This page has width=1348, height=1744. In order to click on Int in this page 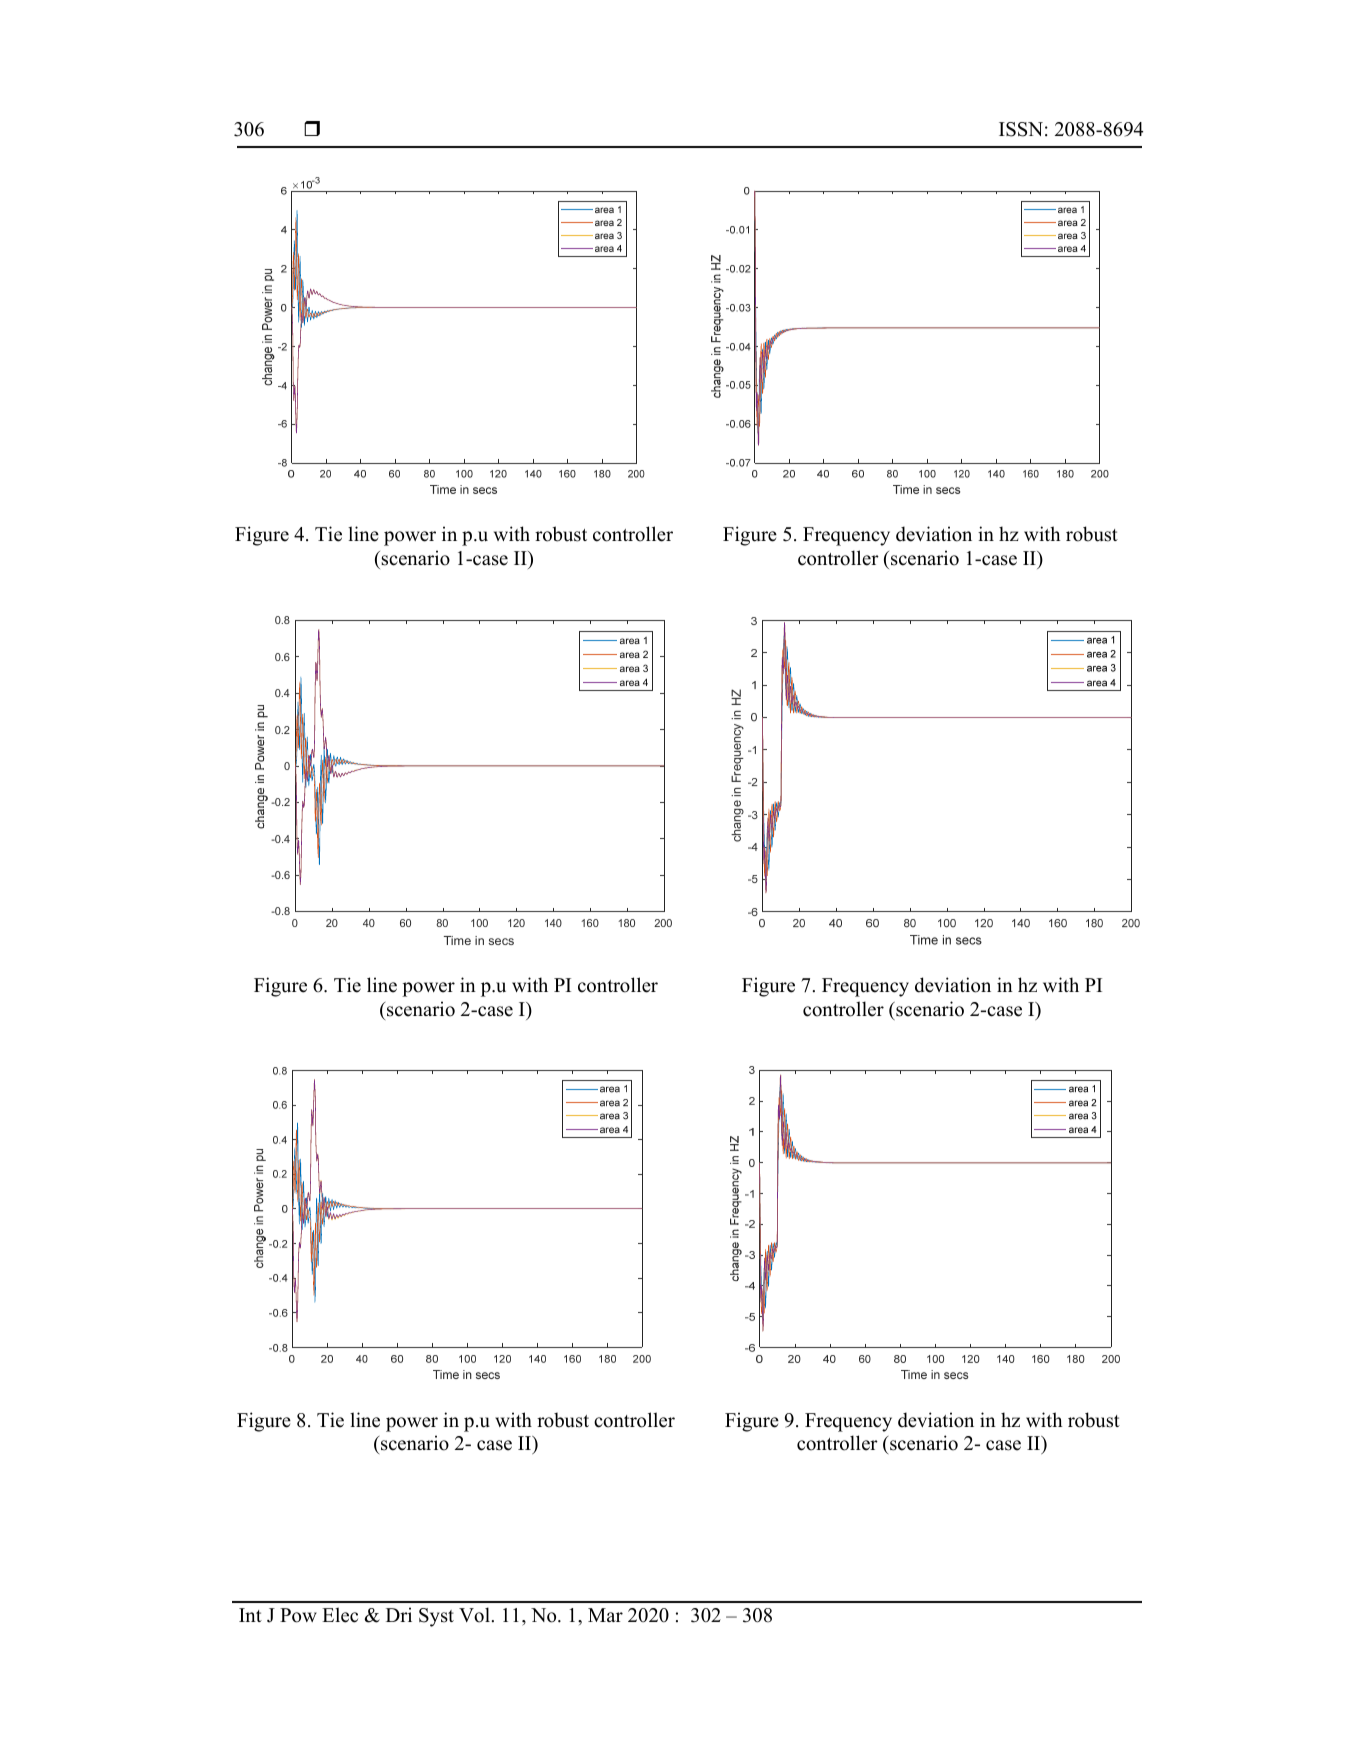, I will do `click(250, 1615)`.
